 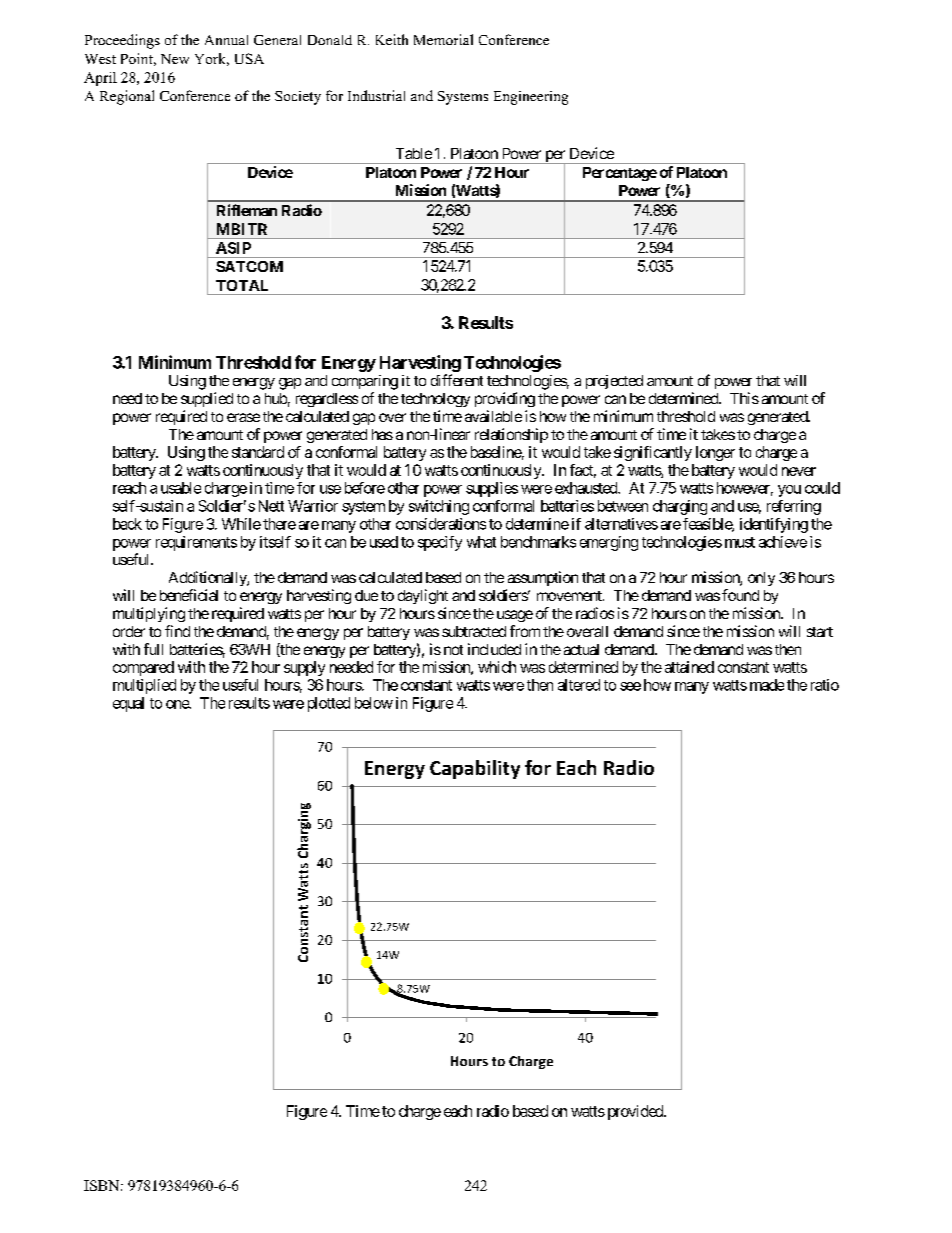 What do you see at coordinates (178, 704) in the page?
I see `one` at bounding box center [178, 704].
